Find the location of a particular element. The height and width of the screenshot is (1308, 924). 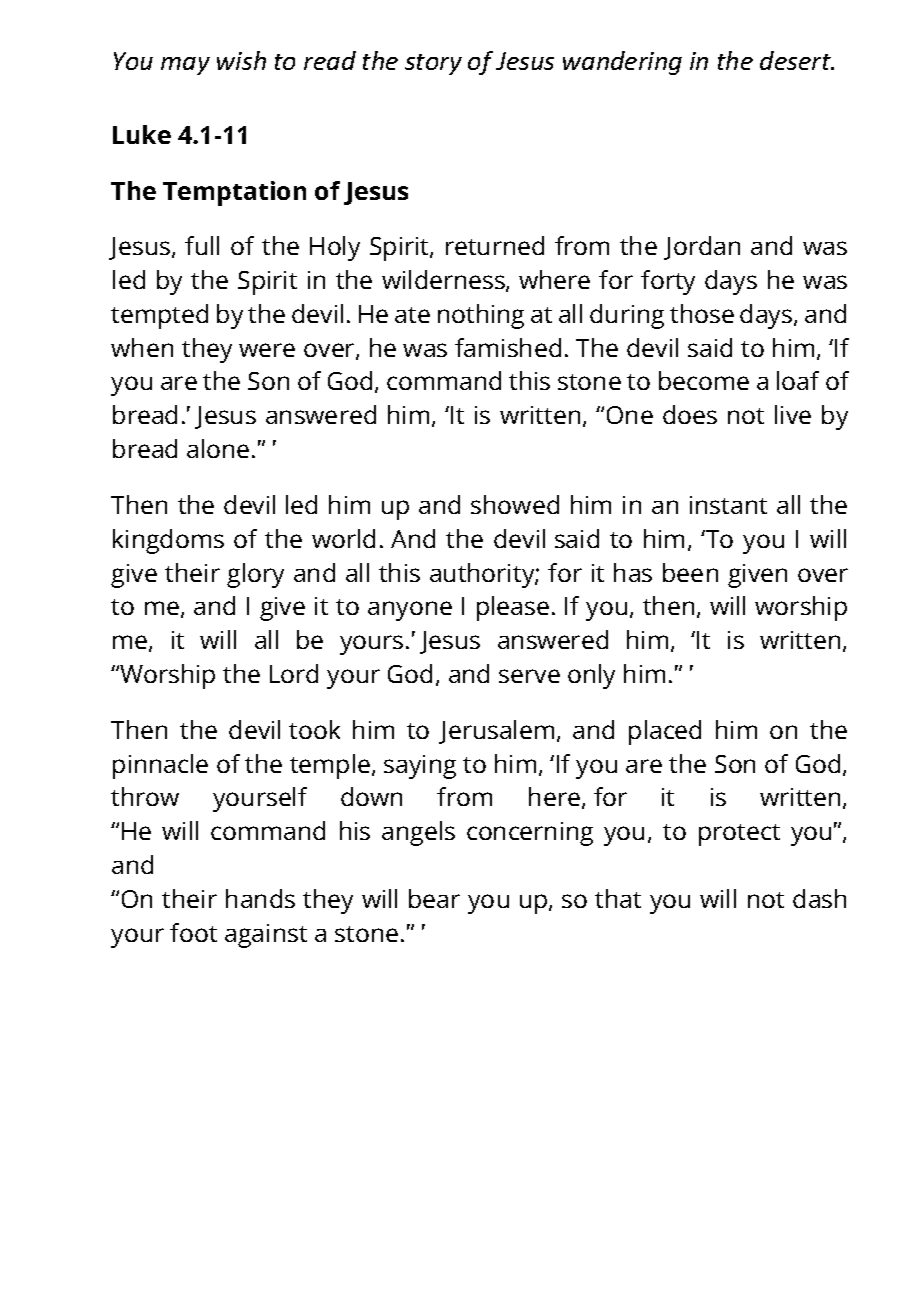

bear is located at coordinates (434, 898).
